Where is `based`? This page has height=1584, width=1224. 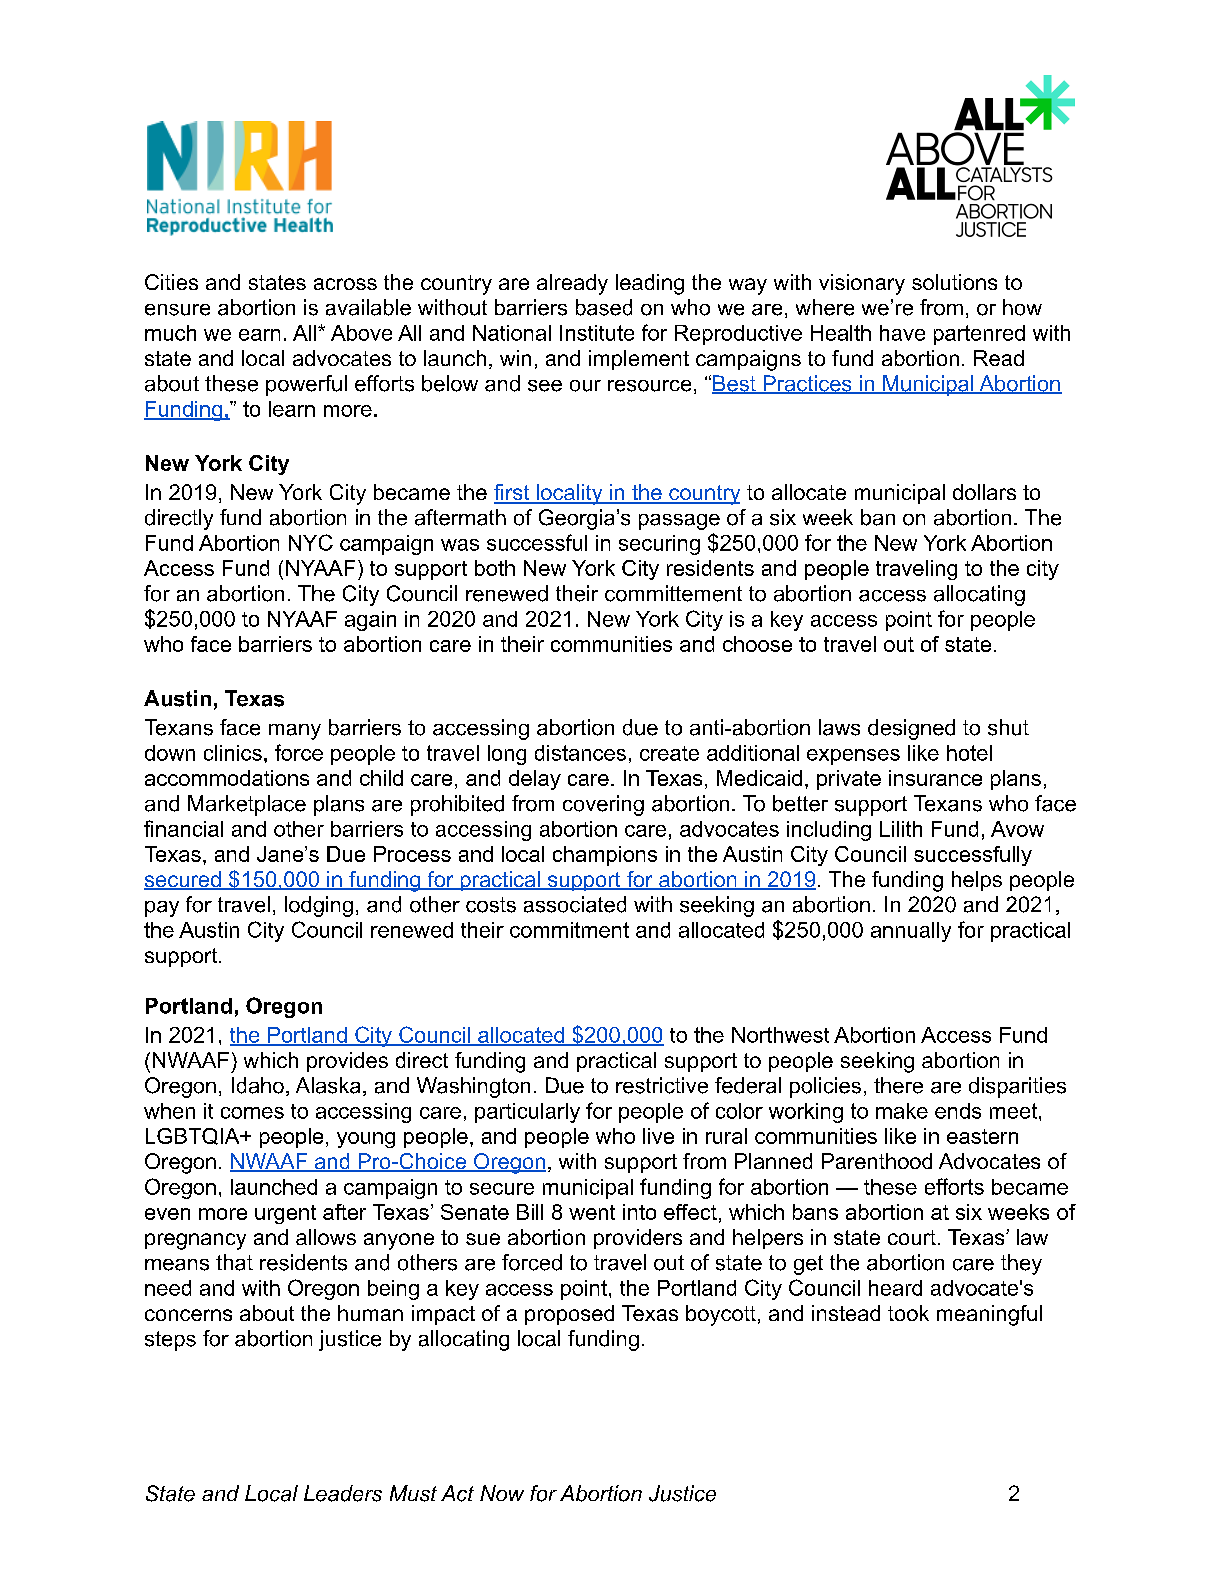
based is located at coordinates (604, 307).
